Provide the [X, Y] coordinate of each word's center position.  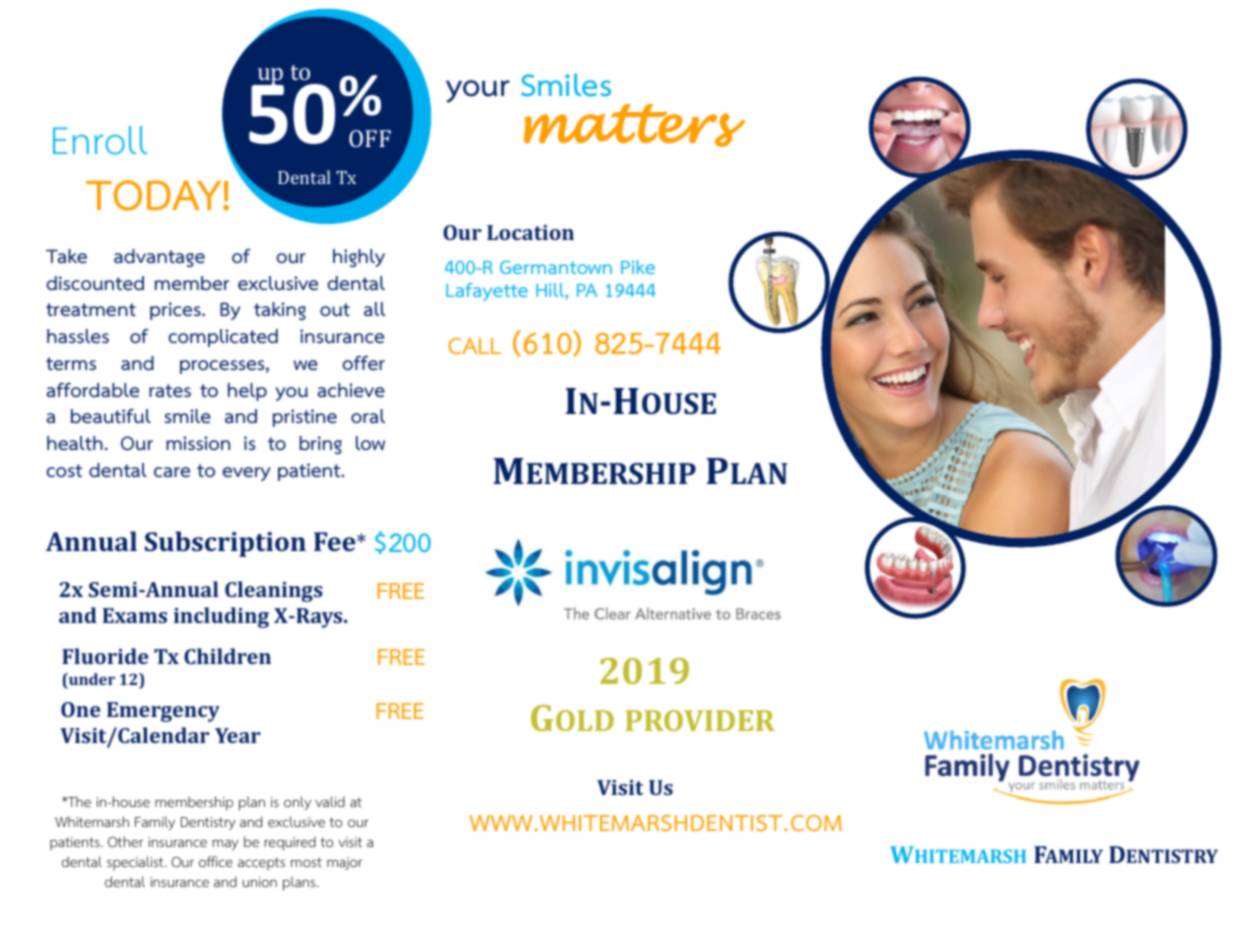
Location [530, 232]
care [172, 472]
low [370, 443]
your [478, 91]
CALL [475, 346]
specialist [136, 863]
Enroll [100, 140]
